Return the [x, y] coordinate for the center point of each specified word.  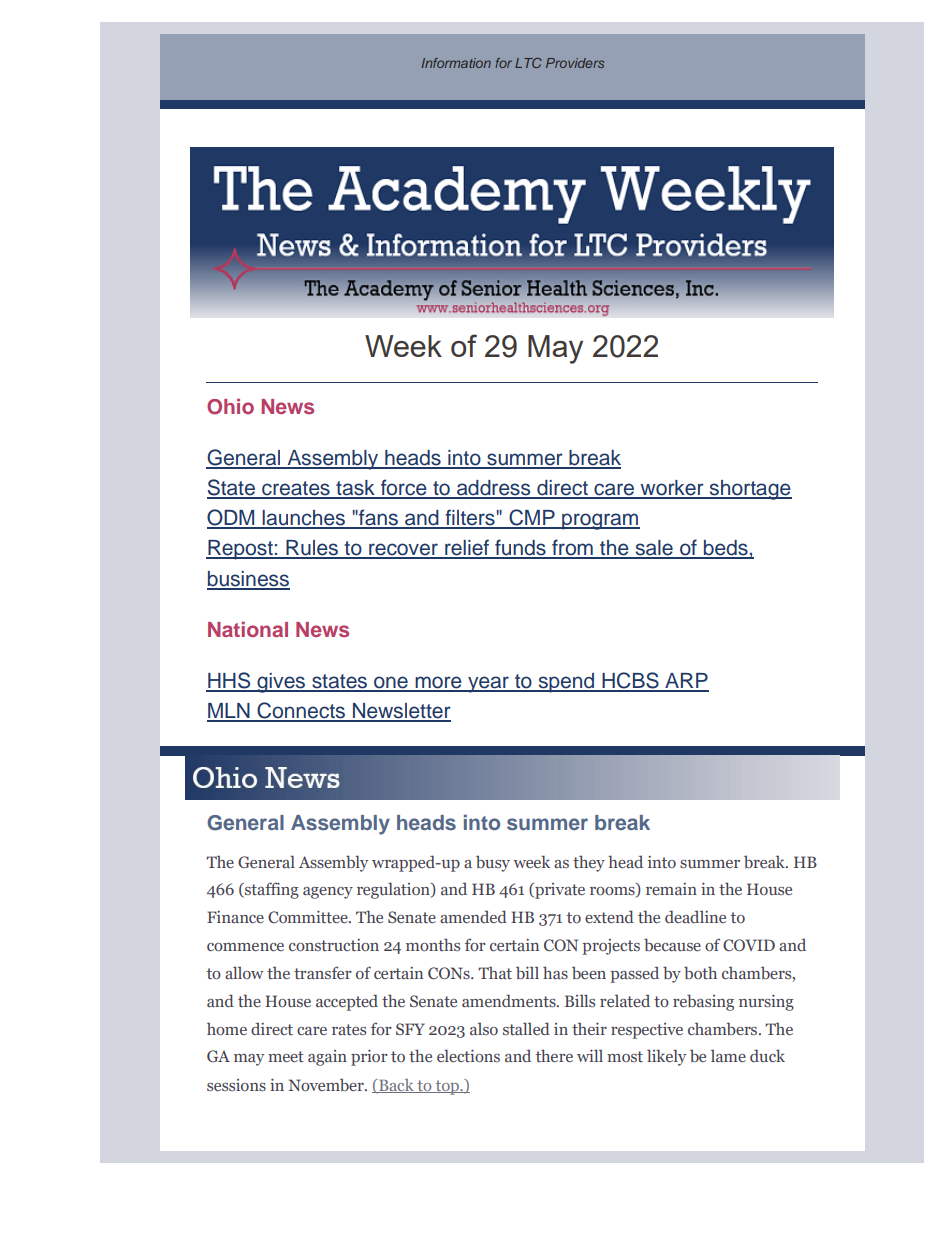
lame [728, 1055]
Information [456, 63]
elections [468, 1055]
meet [286, 1056]
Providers [575, 63]
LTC [528, 63]
